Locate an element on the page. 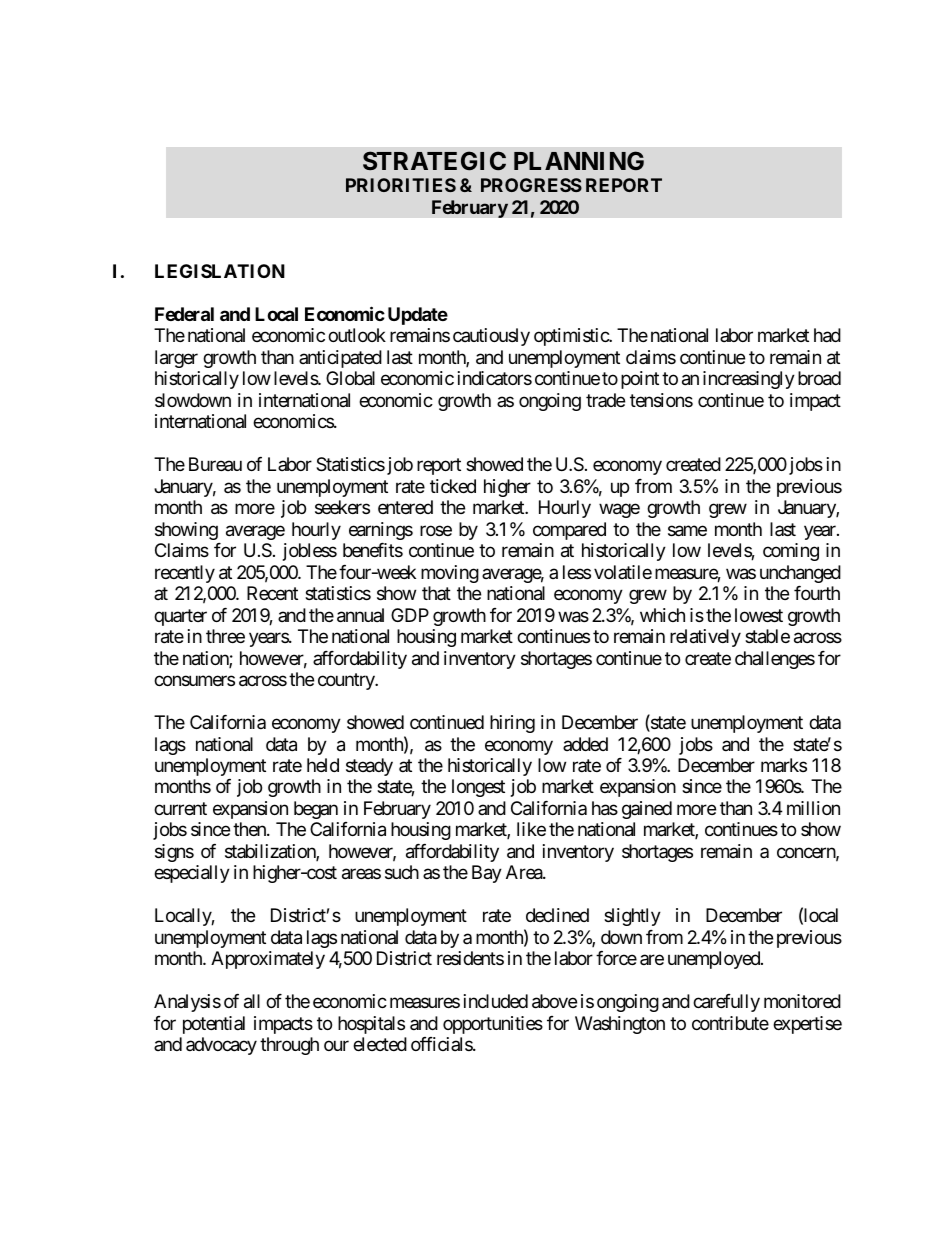  lowest is located at coordinates (759, 615).
